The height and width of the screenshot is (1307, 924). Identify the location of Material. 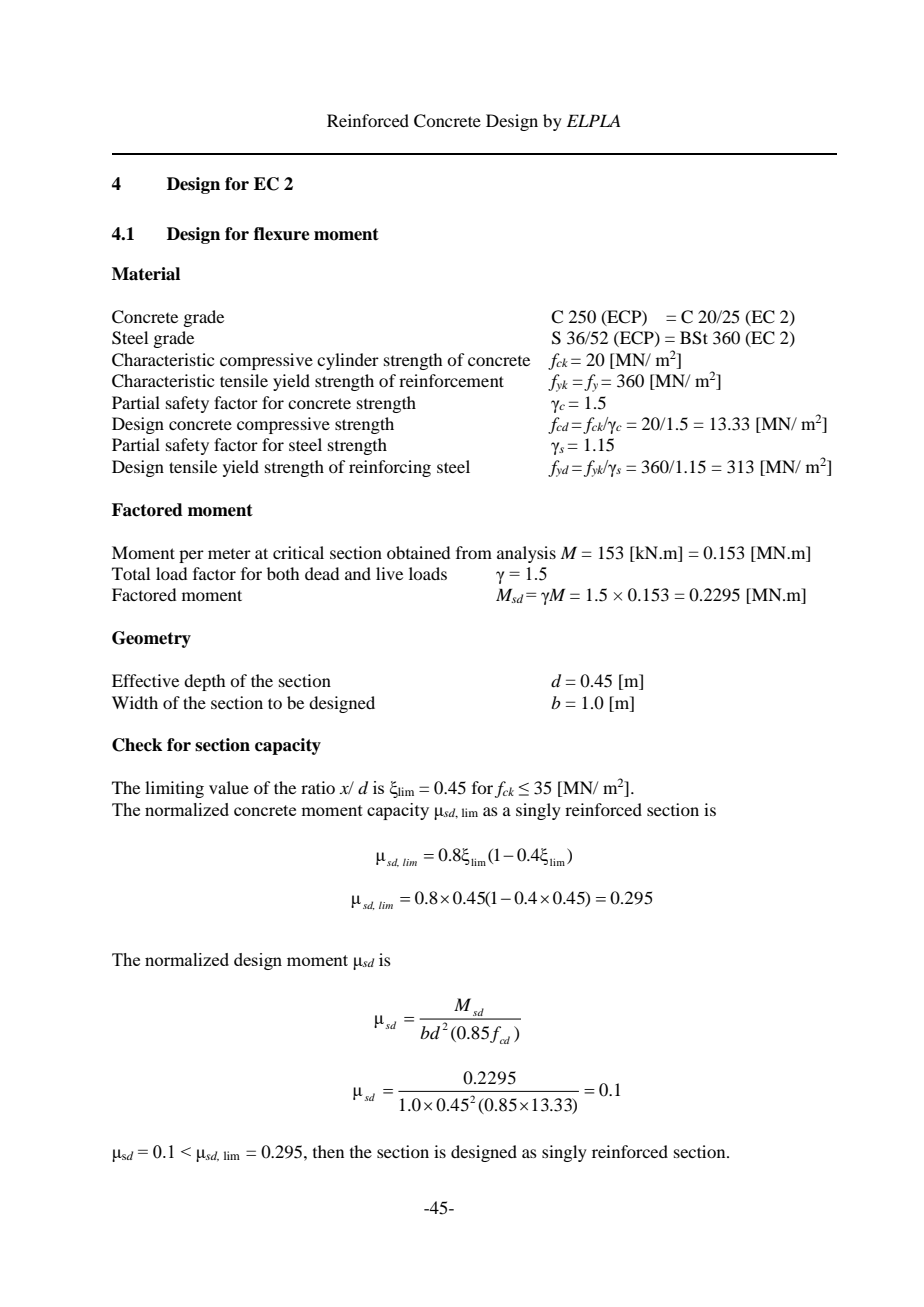
(146, 274).
